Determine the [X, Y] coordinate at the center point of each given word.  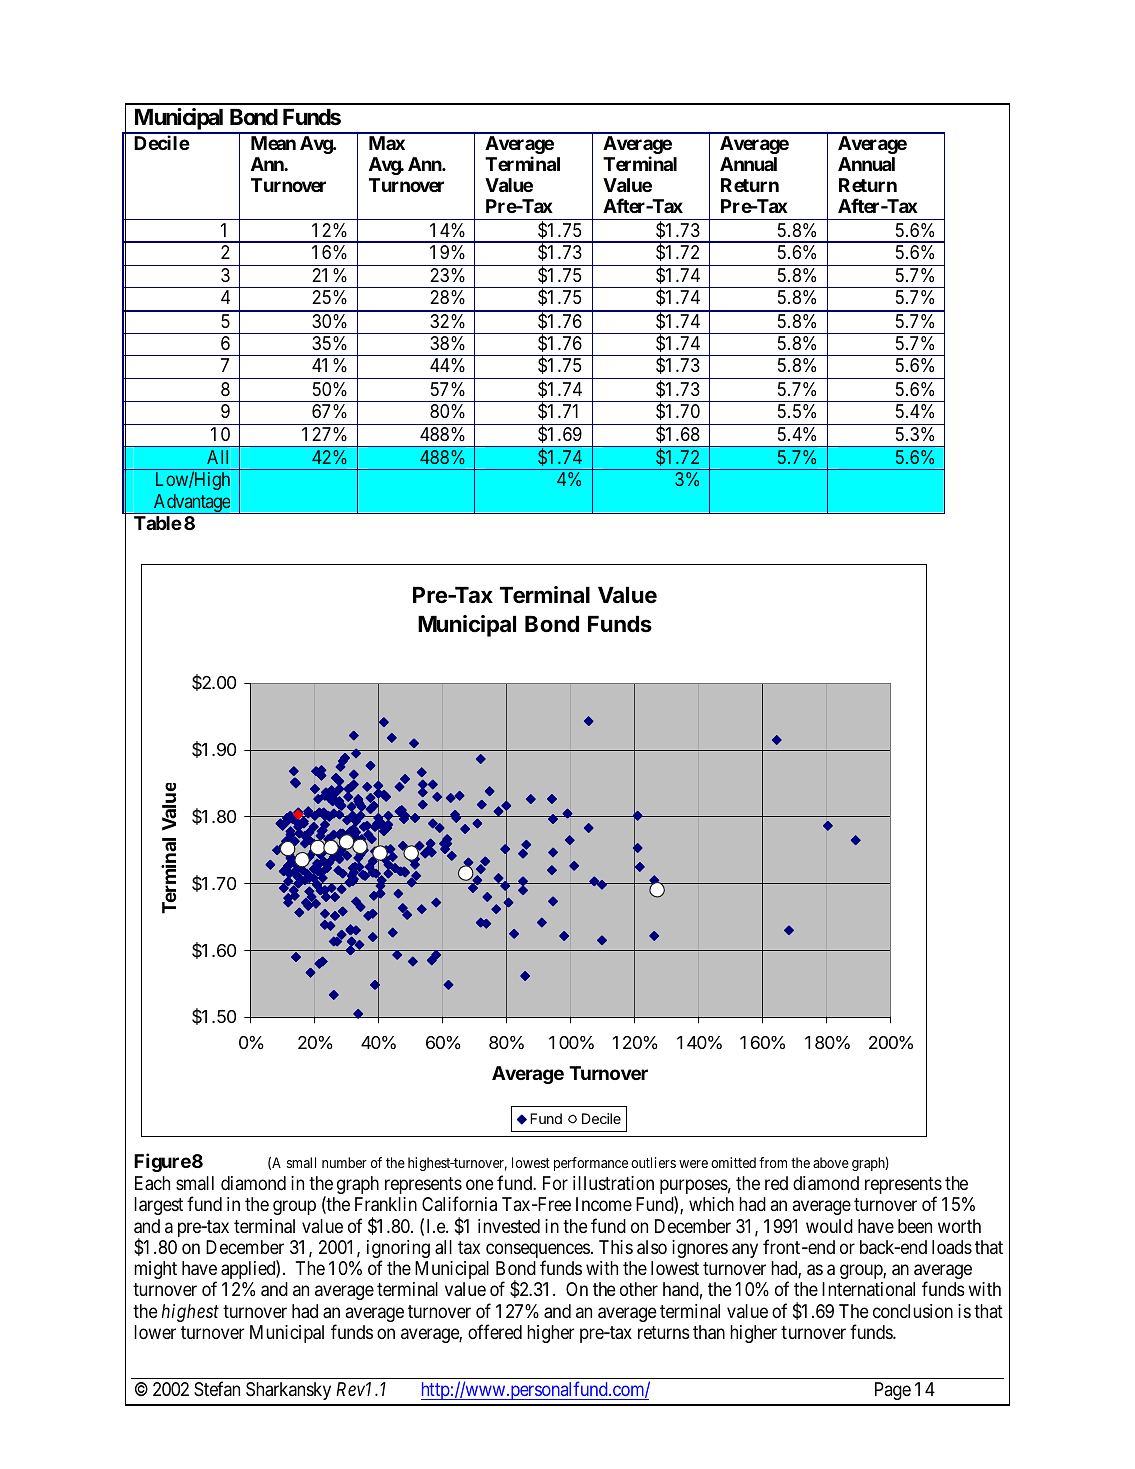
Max [387, 143]
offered [495, 1332]
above [831, 1162]
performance [591, 1164]
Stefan [217, 1388]
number [344, 1162]
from [773, 1162]
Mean [273, 143]
